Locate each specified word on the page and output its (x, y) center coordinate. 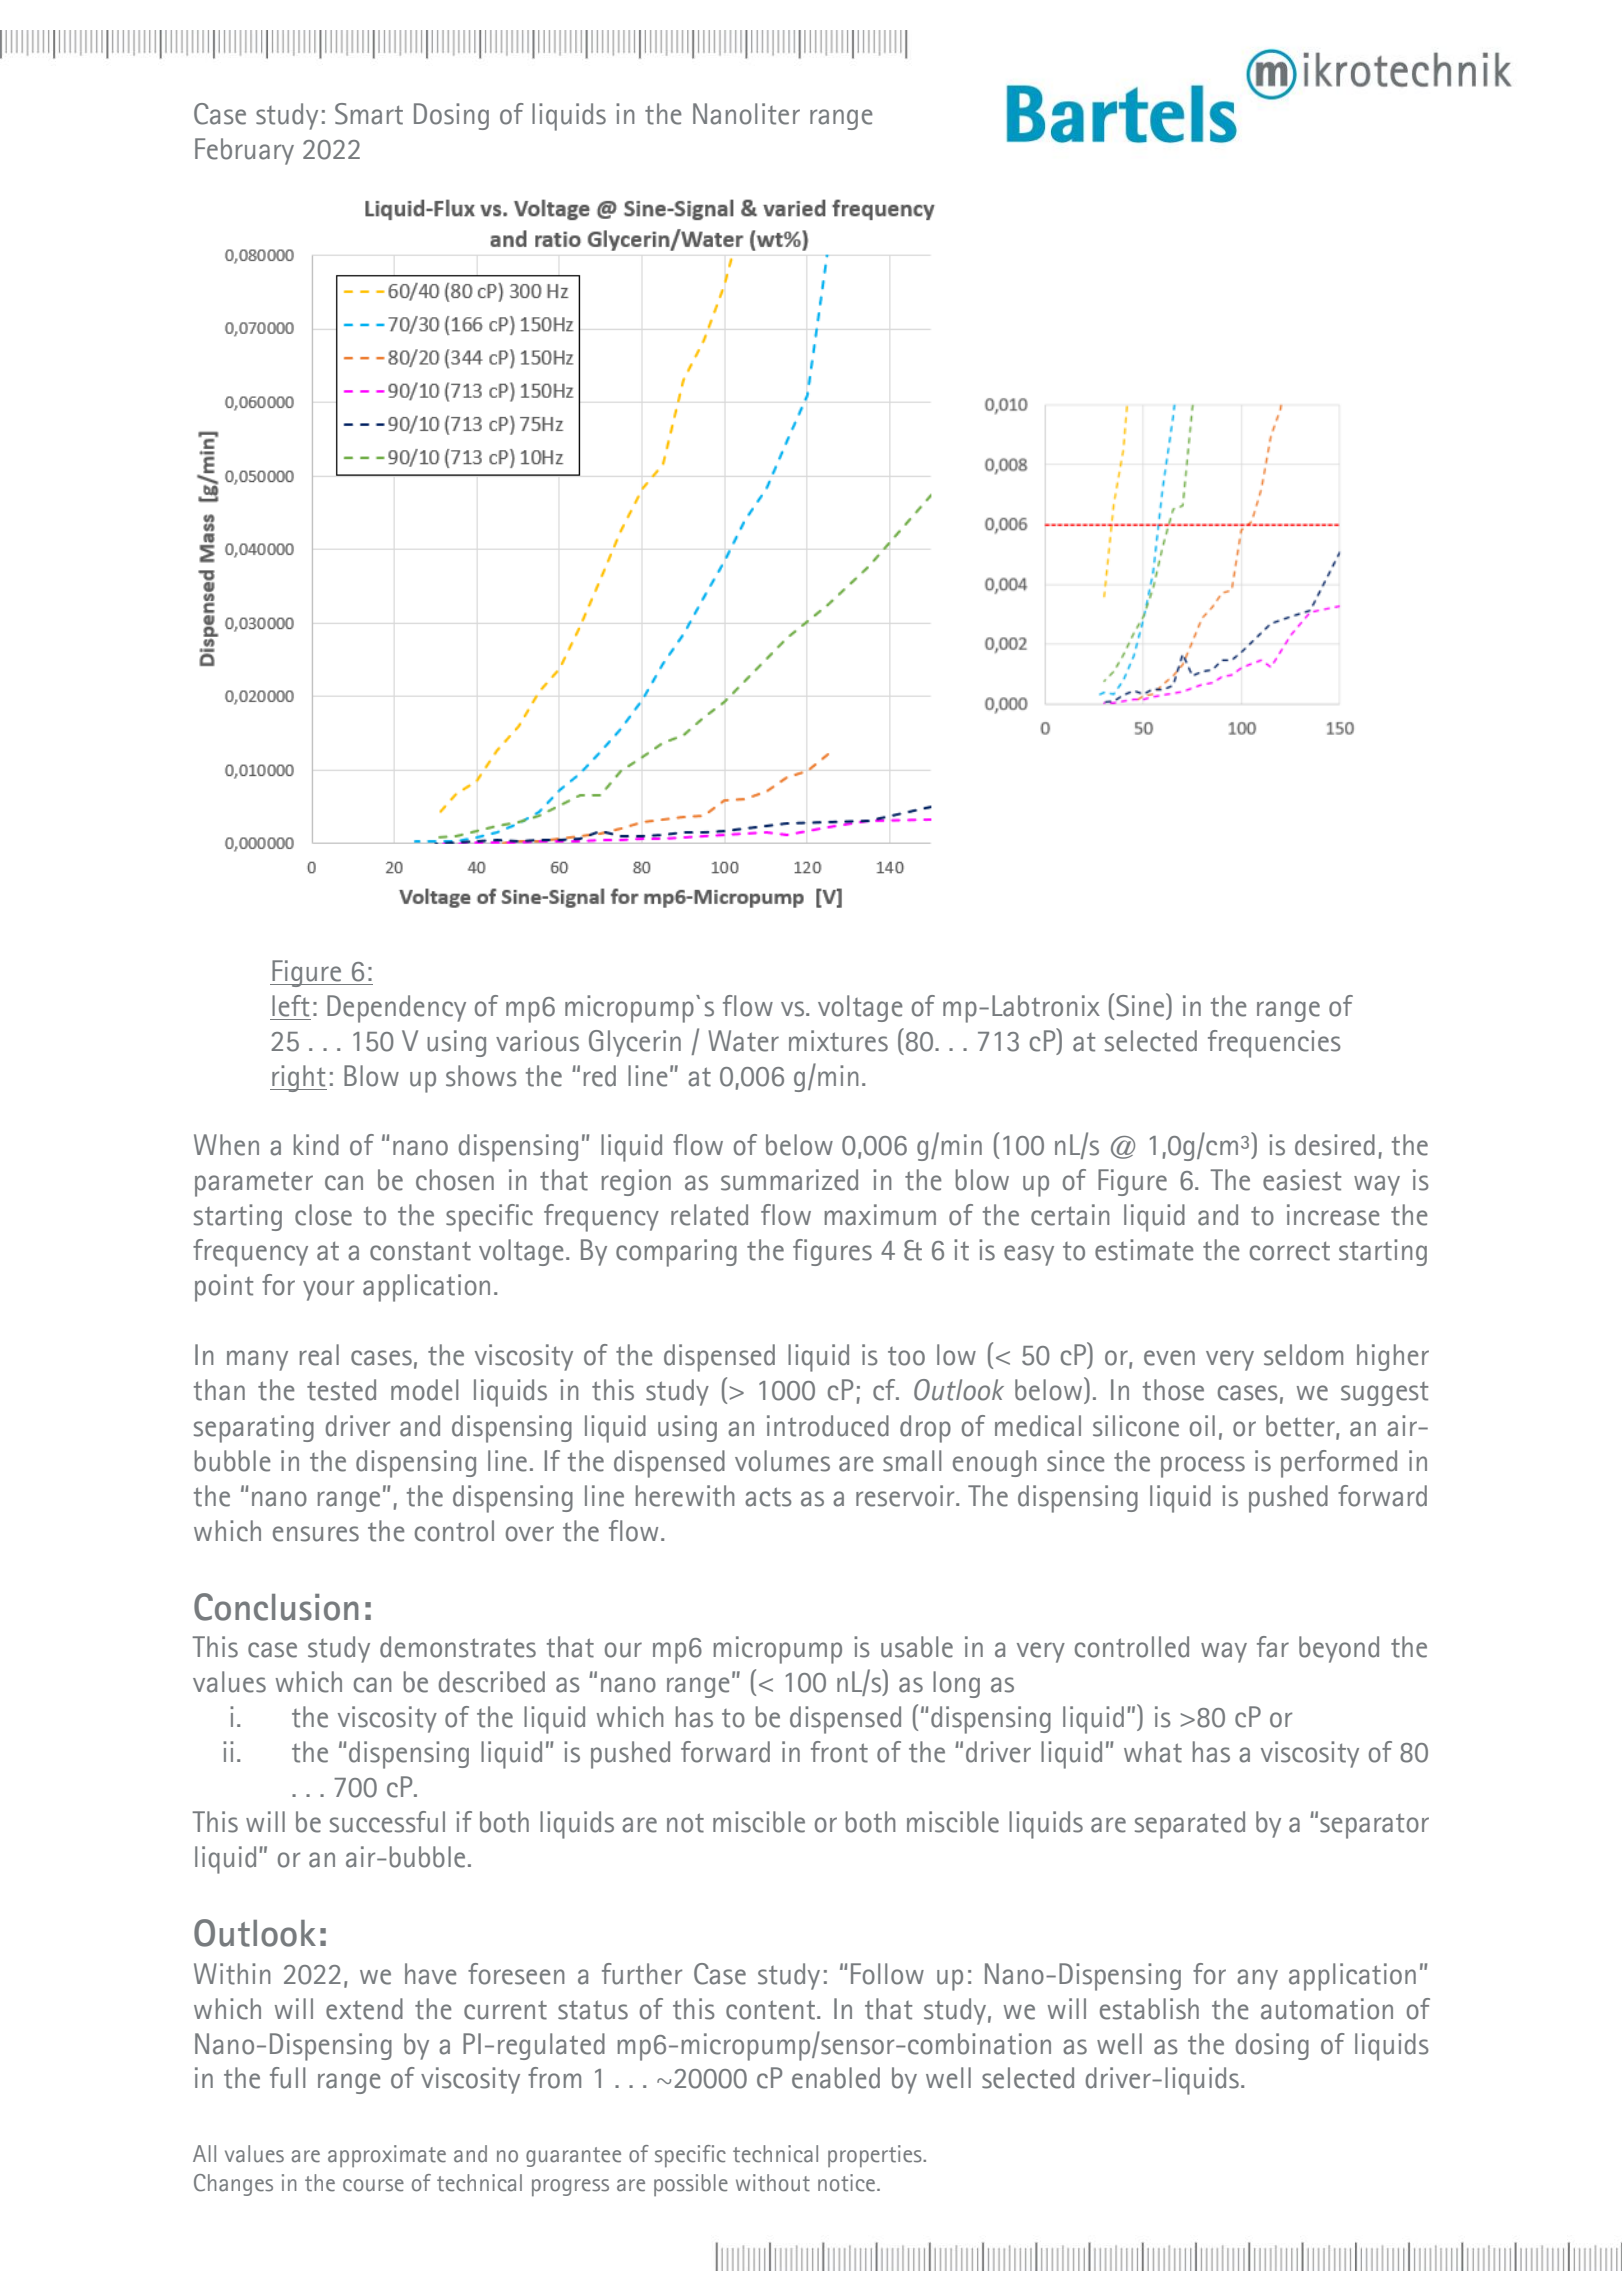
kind (316, 1145)
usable (917, 1647)
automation (1327, 2009)
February (244, 151)
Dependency (396, 1009)
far (1273, 1647)
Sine (1141, 1005)
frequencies (1274, 1044)
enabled (836, 2078)
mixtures (838, 1041)
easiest (1302, 1180)
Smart (369, 114)
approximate (387, 2156)
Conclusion (276, 1607)
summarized (789, 1180)
